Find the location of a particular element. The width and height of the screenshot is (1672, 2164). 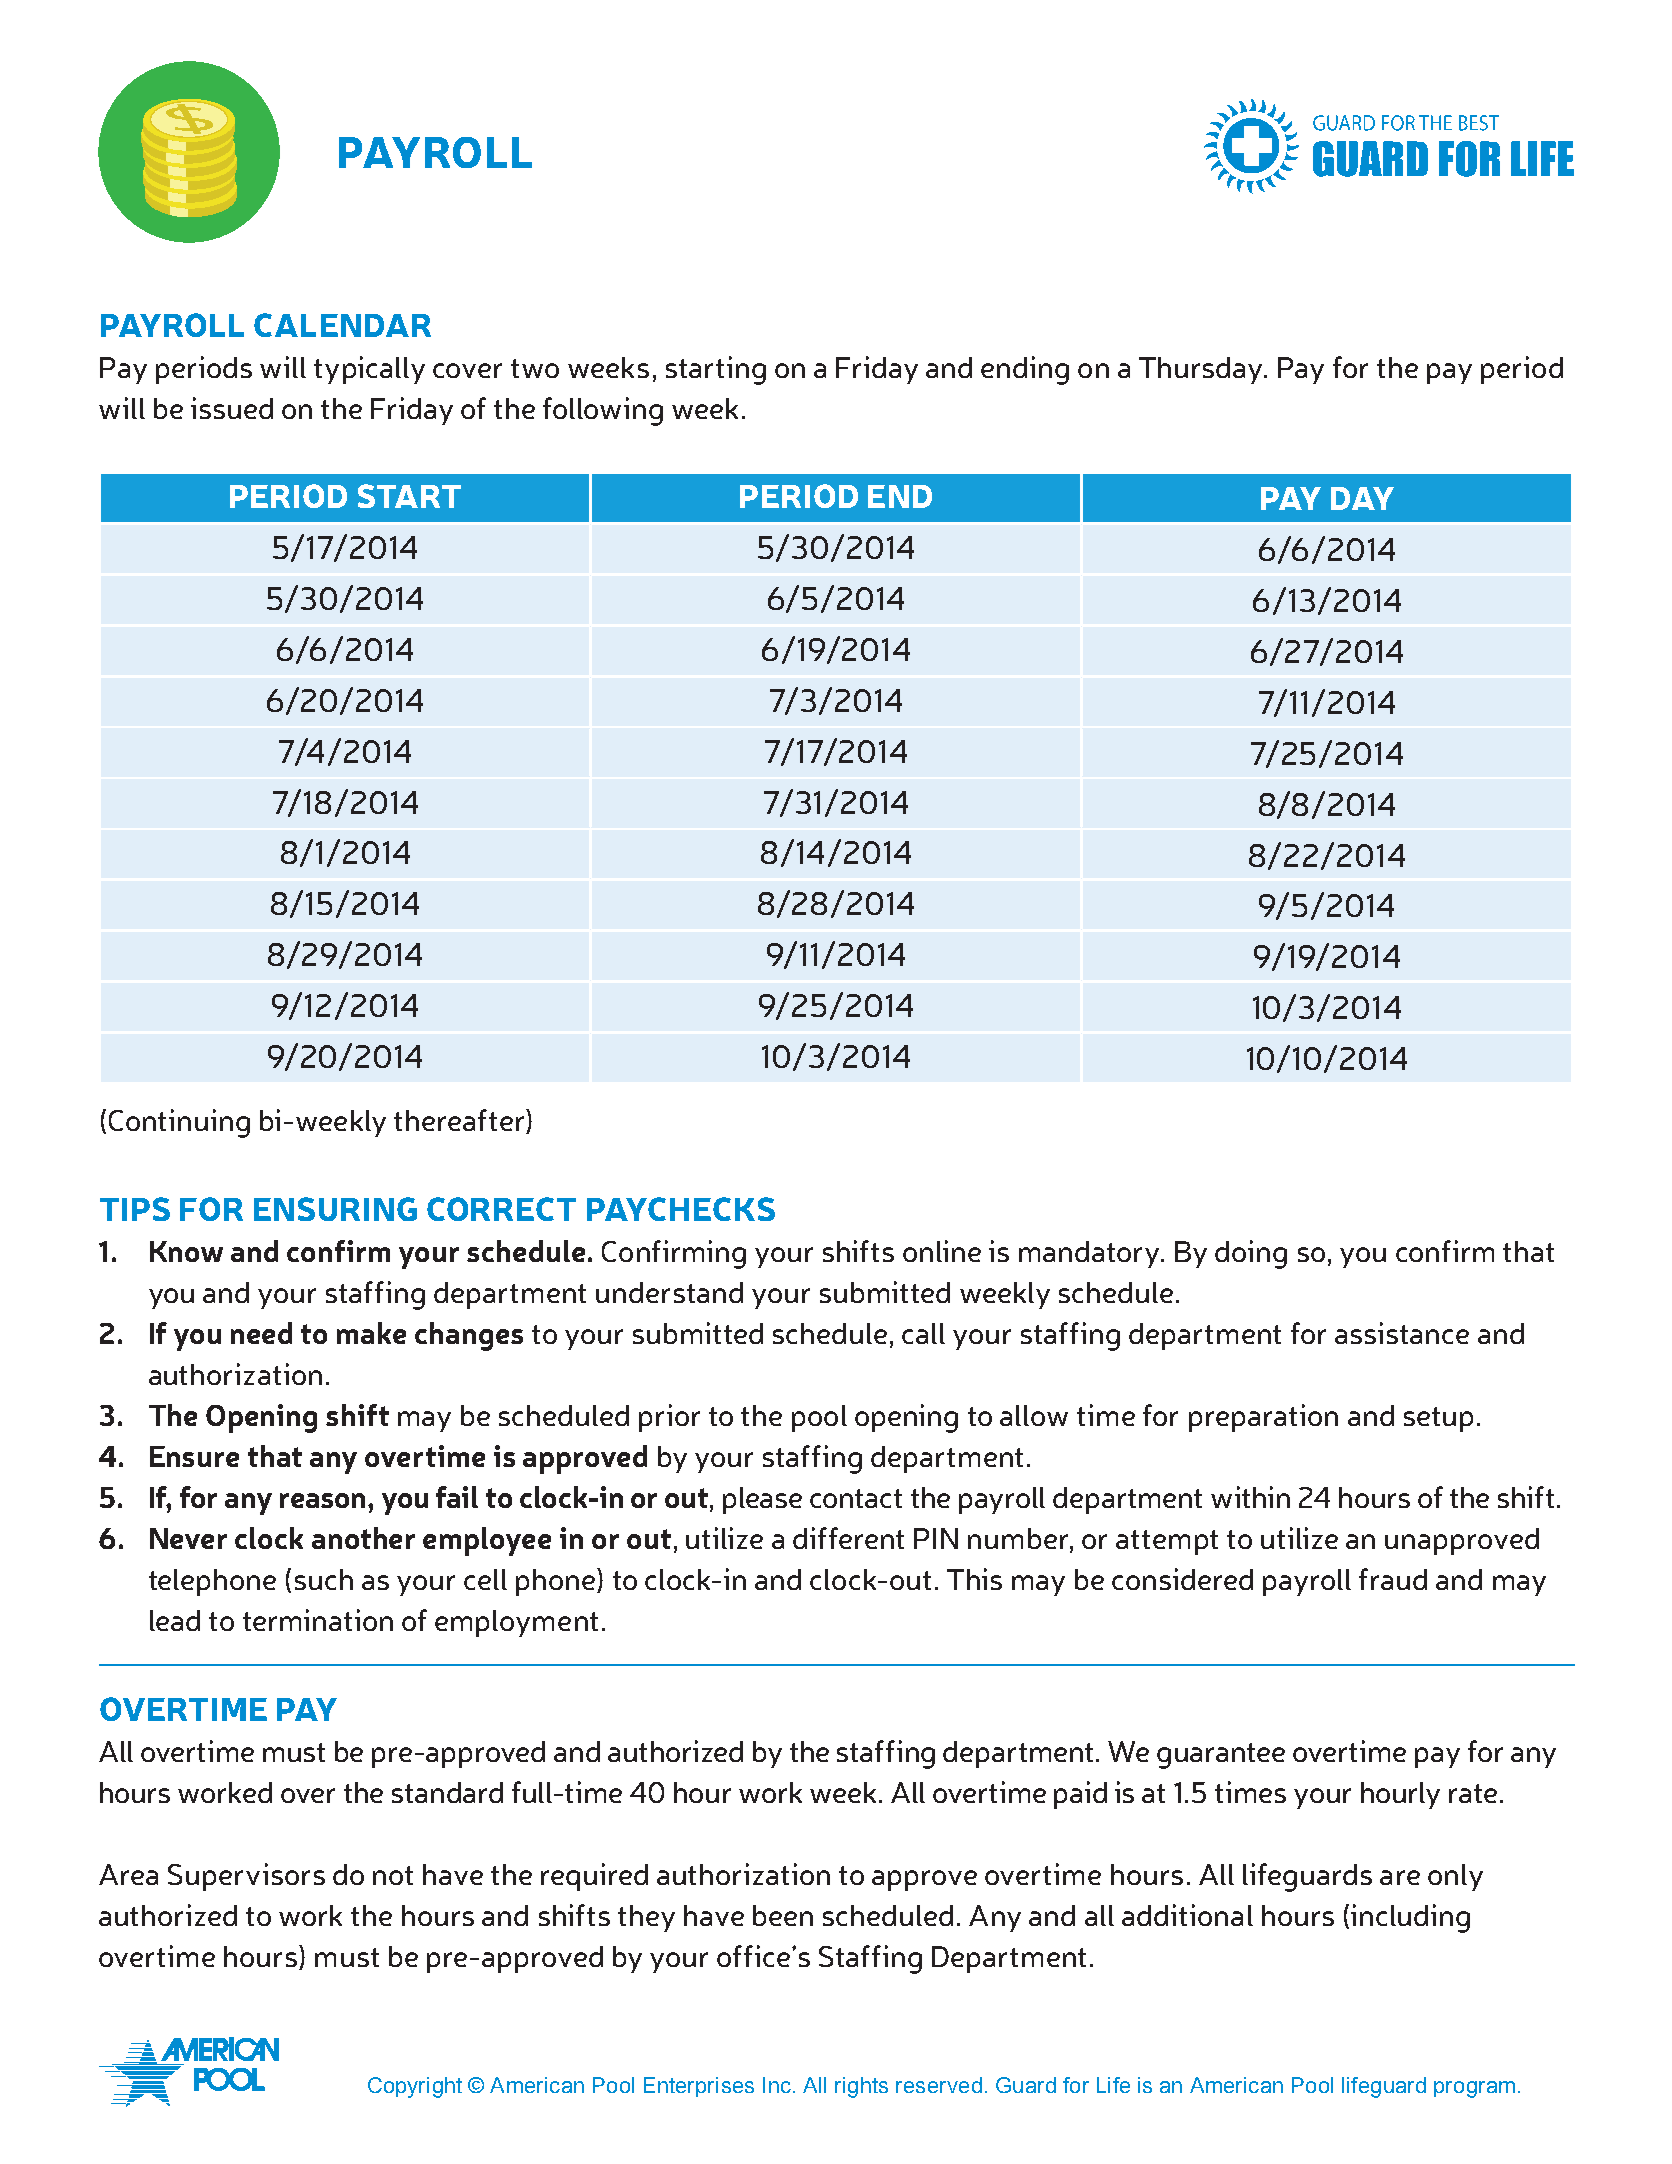

reason is located at coordinates (324, 1500).
